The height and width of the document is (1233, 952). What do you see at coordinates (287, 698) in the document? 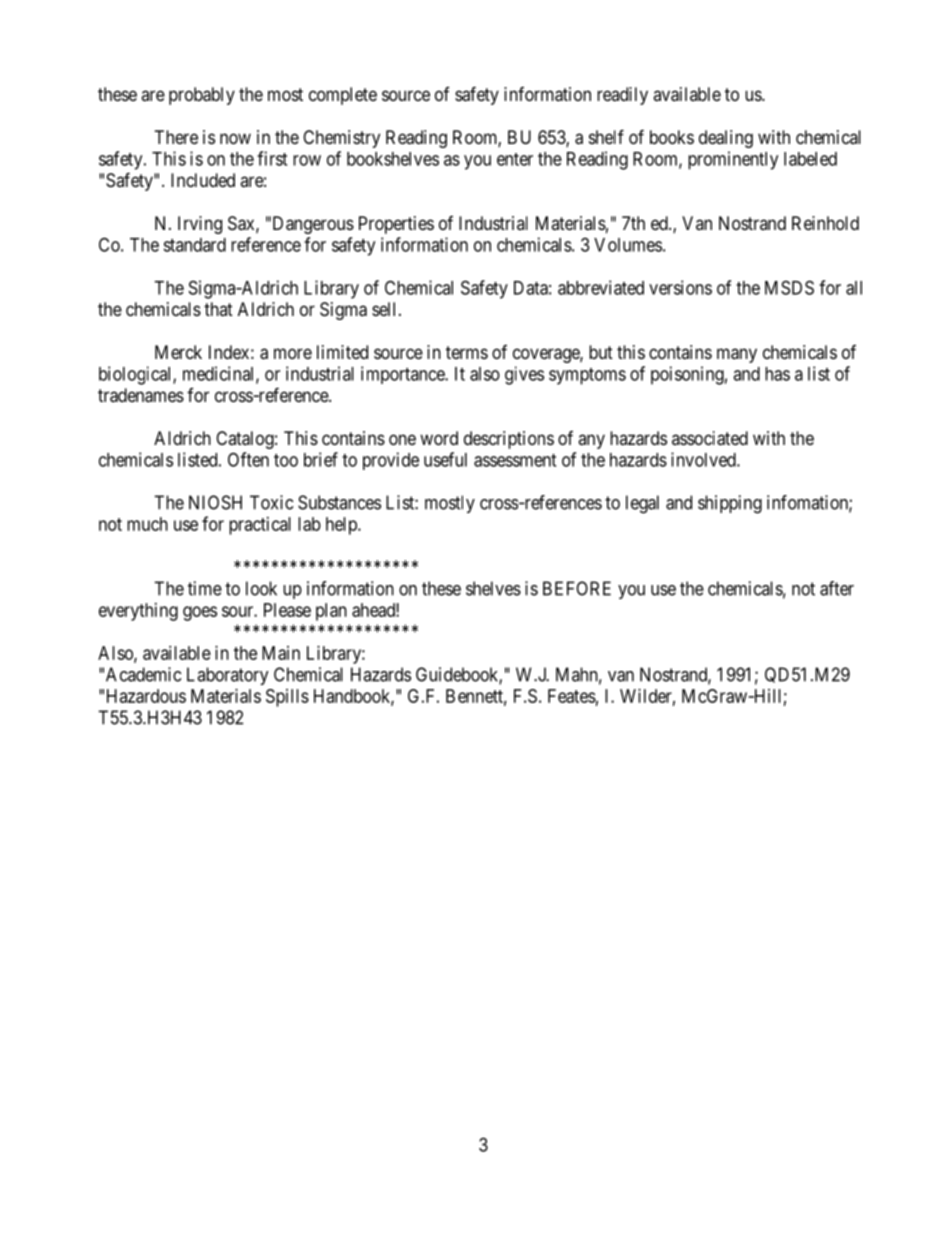
I see `Spills` at bounding box center [287, 698].
